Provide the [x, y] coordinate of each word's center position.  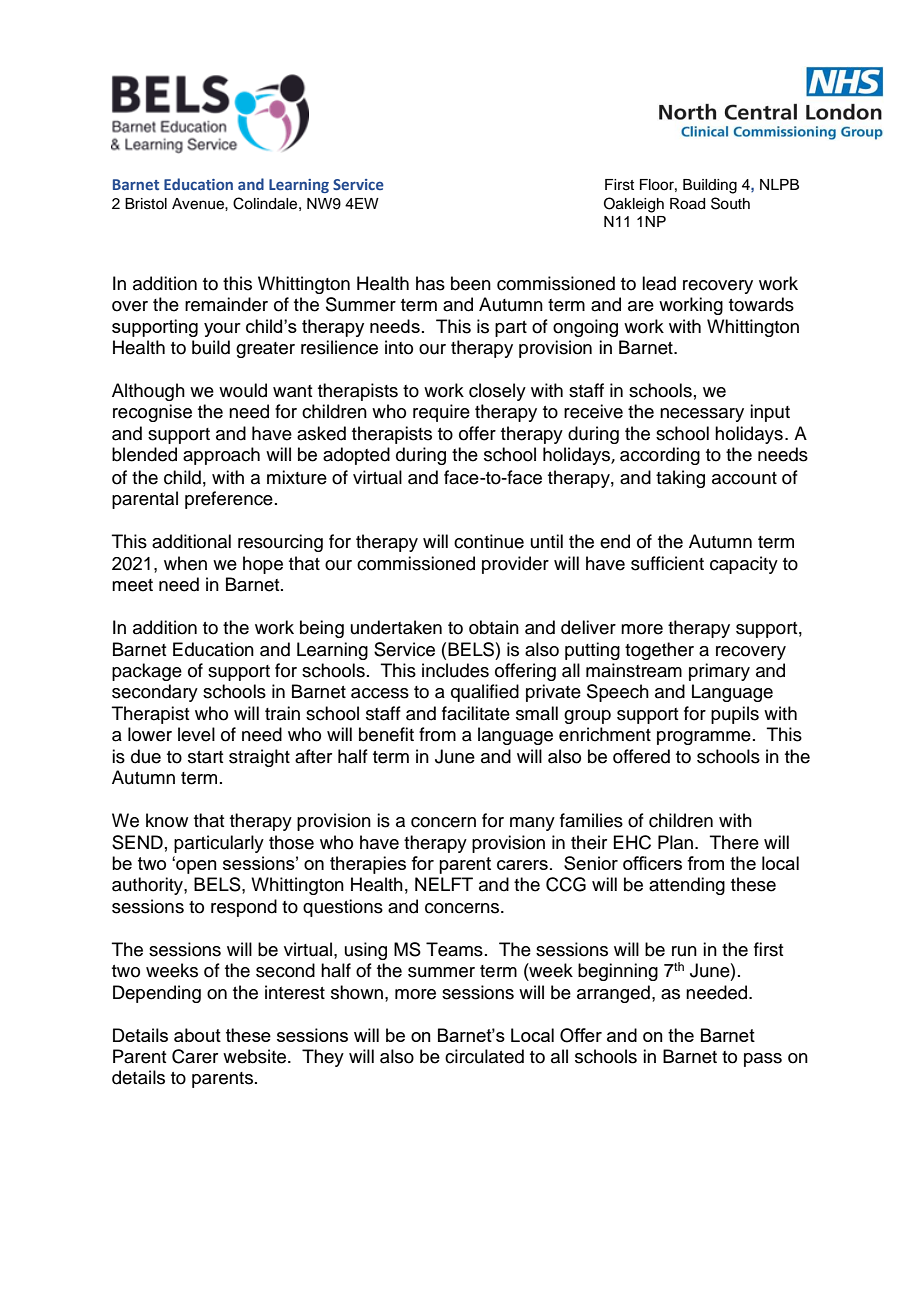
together [659, 651]
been [471, 283]
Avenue [199, 204]
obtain [494, 627]
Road [687, 204]
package [147, 672]
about [197, 1035]
